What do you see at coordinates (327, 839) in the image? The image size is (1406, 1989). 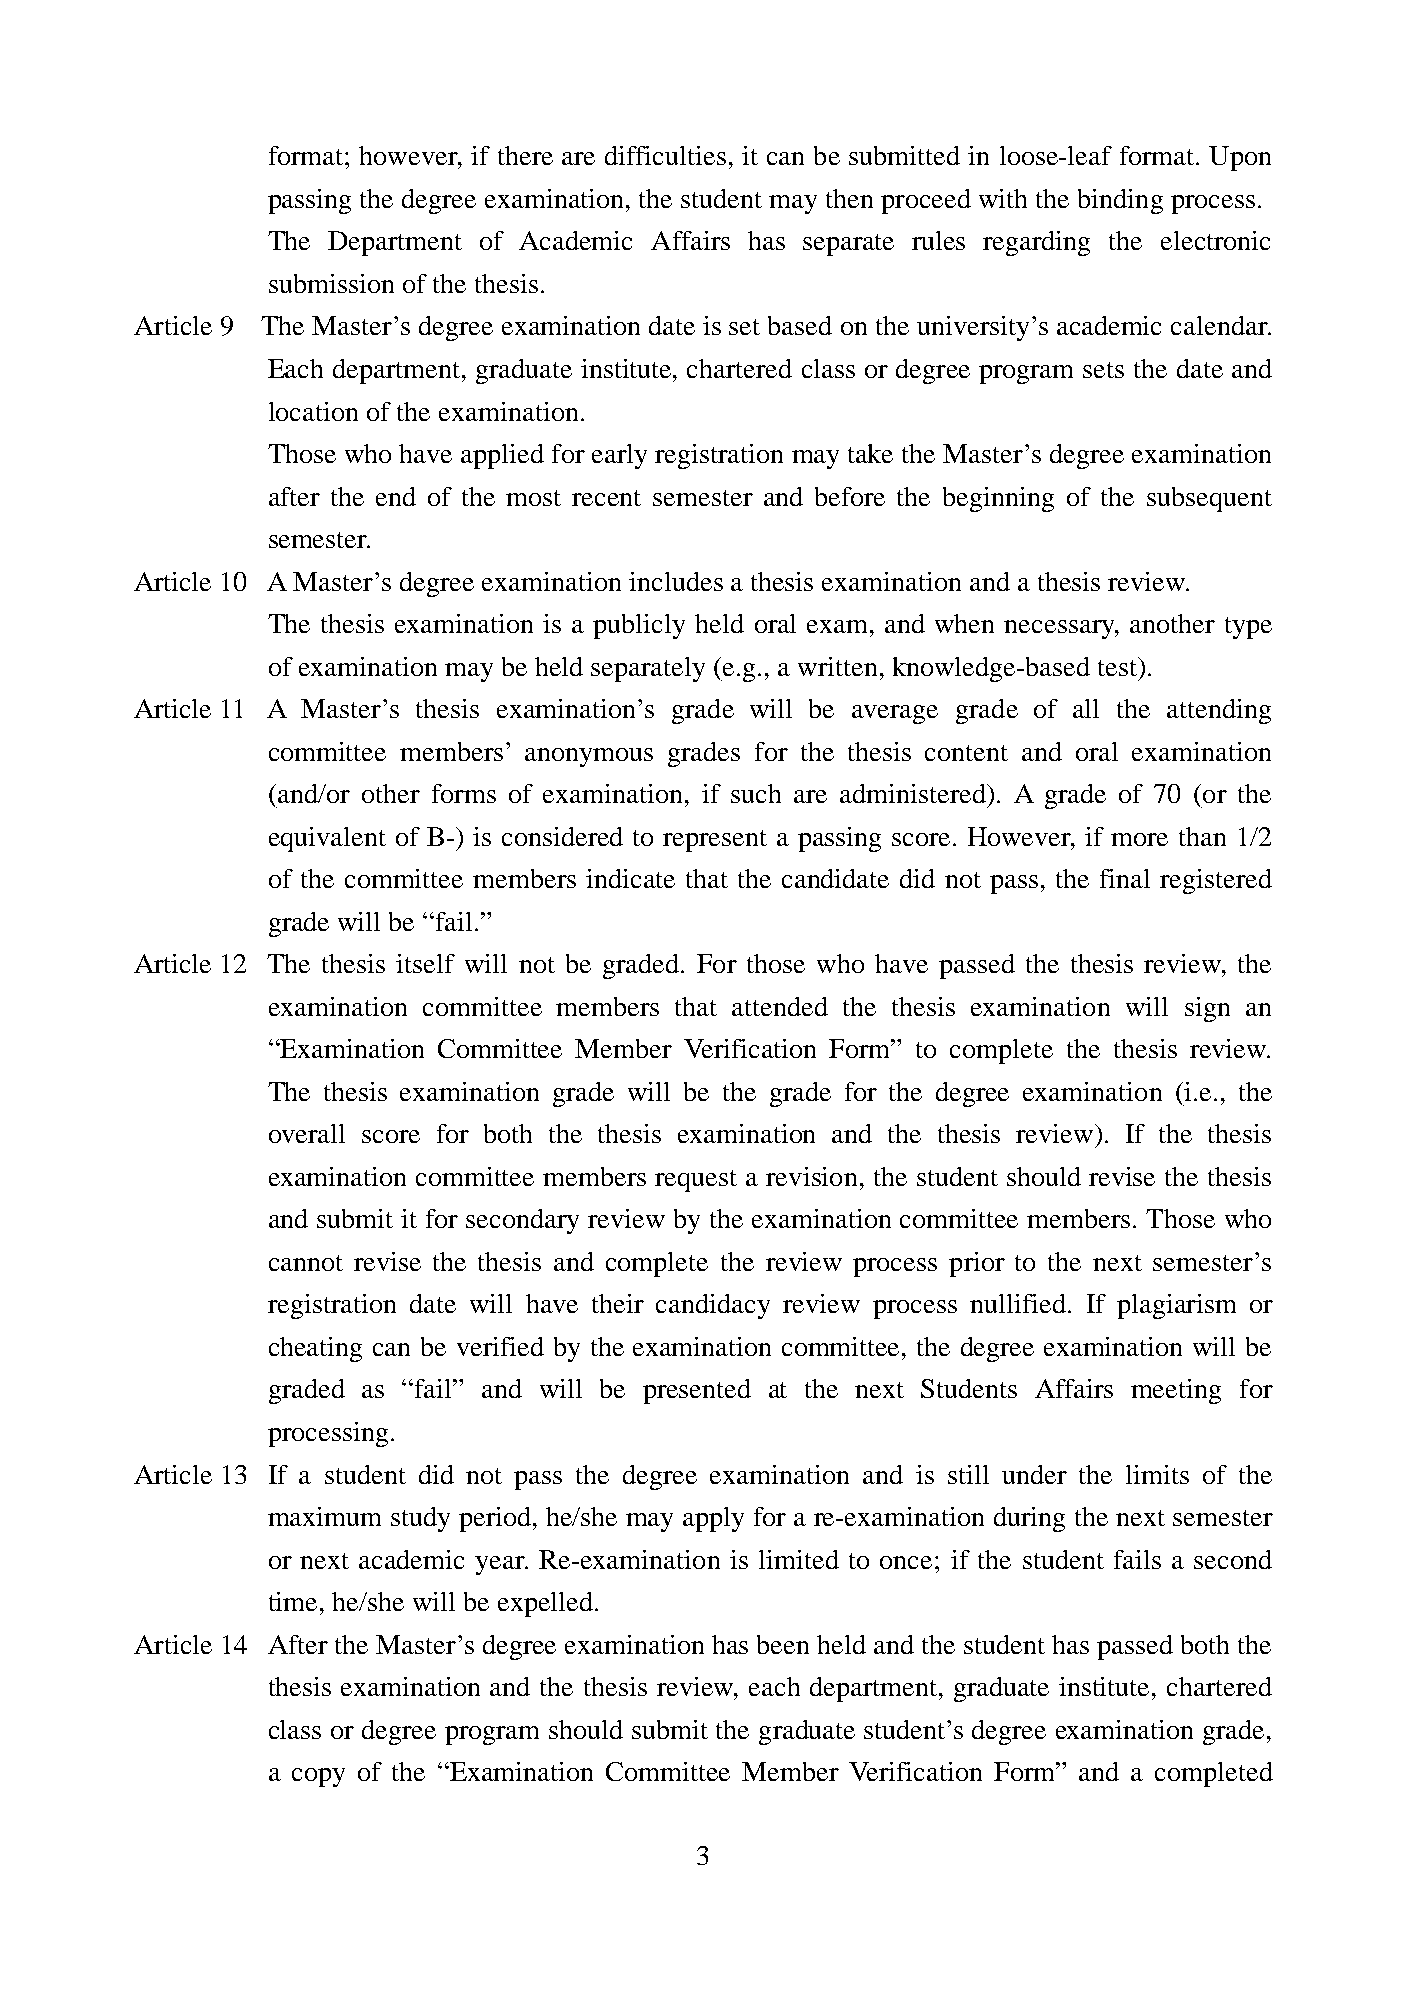 I see `equivalent` at bounding box center [327, 839].
